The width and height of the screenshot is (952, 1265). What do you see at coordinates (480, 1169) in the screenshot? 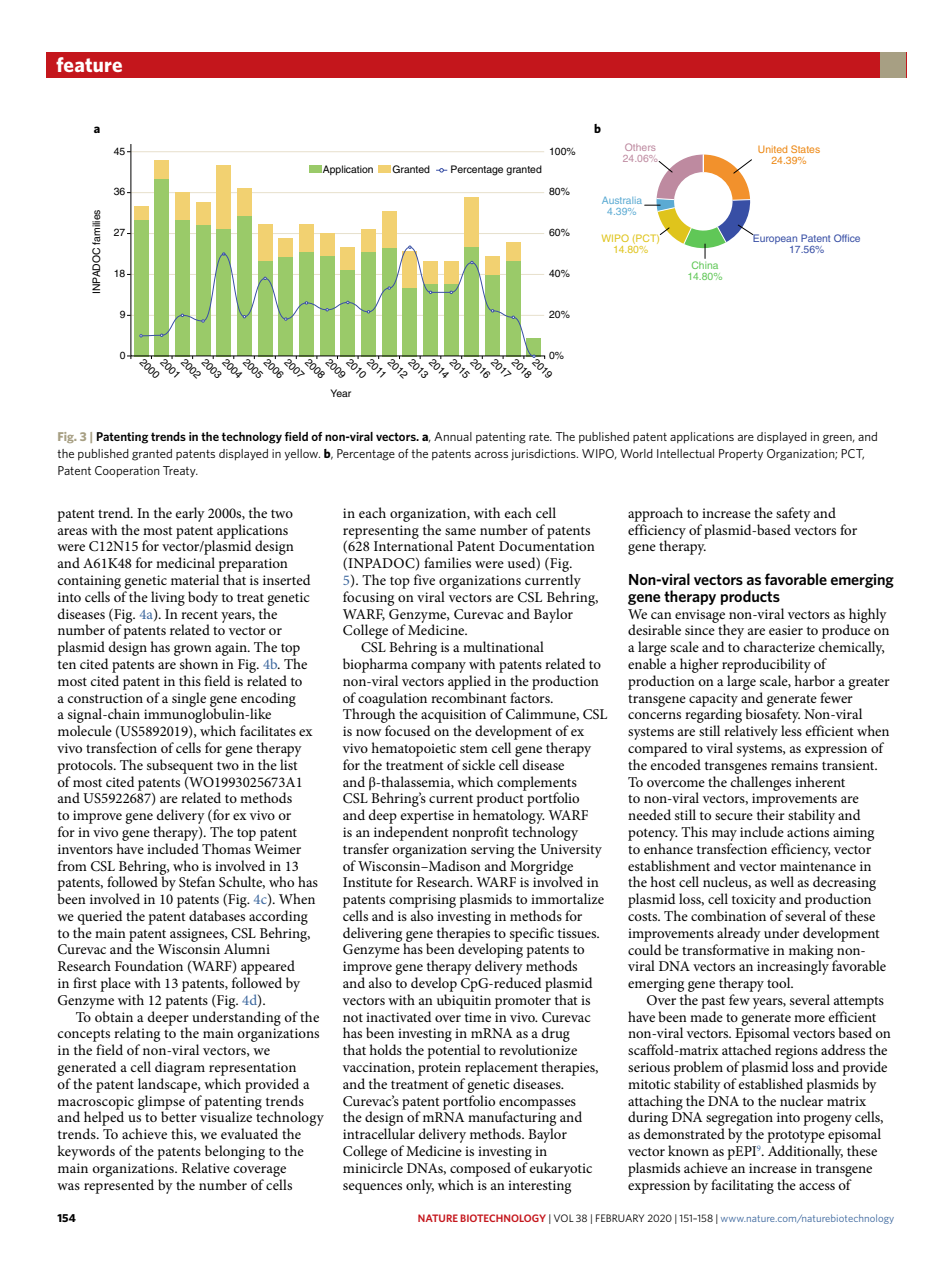
I see `composed` at bounding box center [480, 1169].
